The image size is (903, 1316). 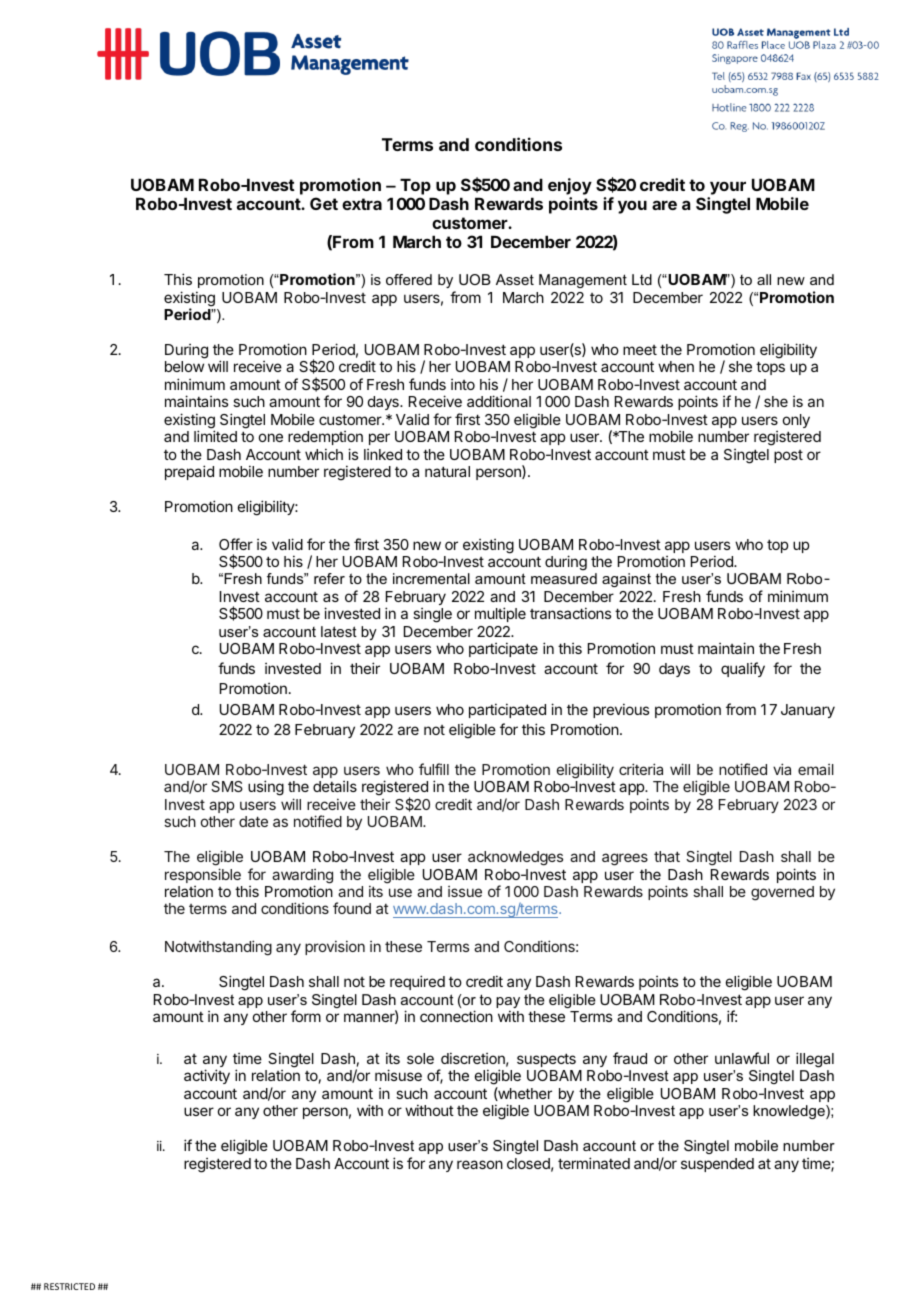 What do you see at coordinates (480, 1164) in the document?
I see `reason` at bounding box center [480, 1164].
